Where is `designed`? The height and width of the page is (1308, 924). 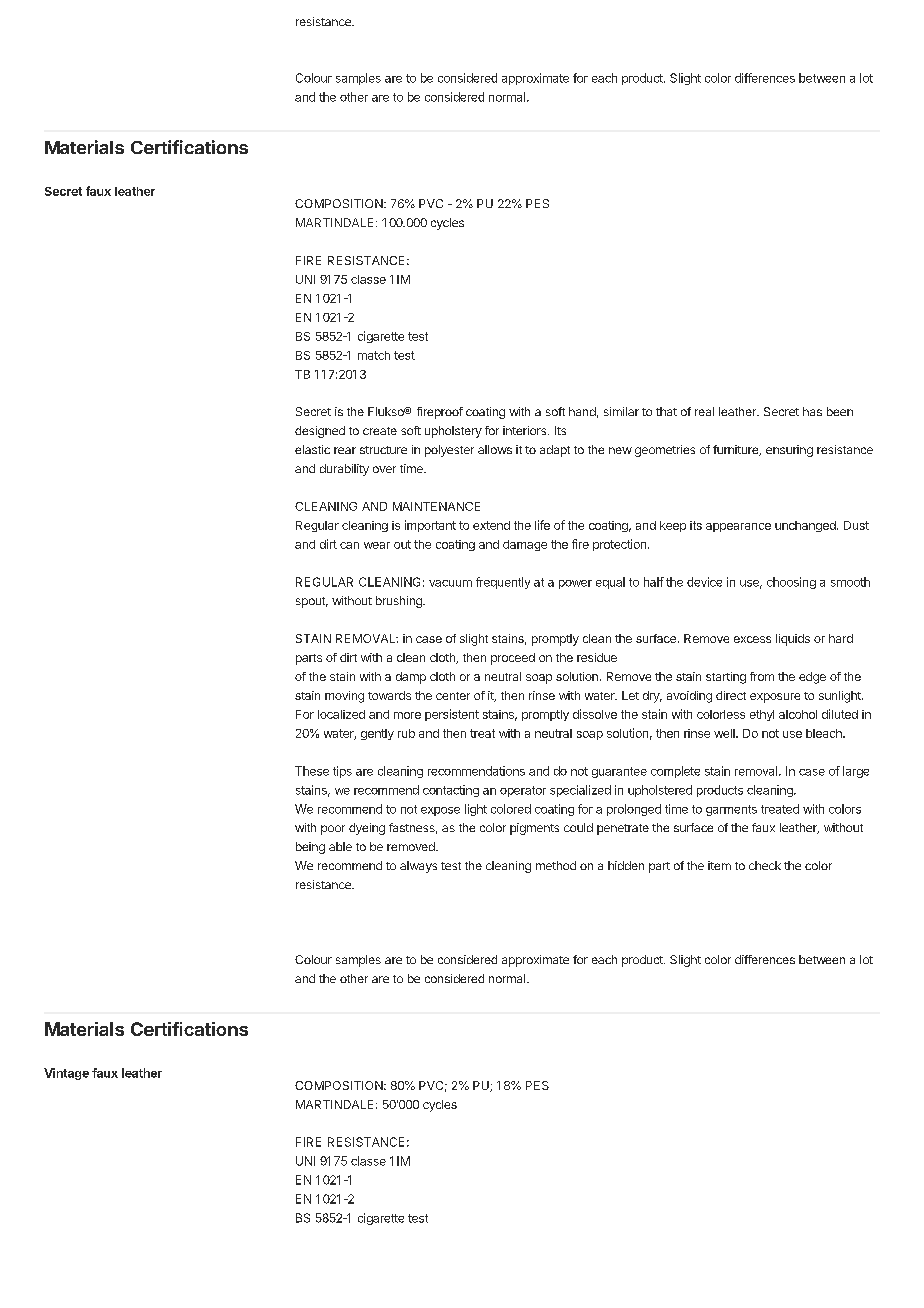 designed is located at coordinates (320, 432).
